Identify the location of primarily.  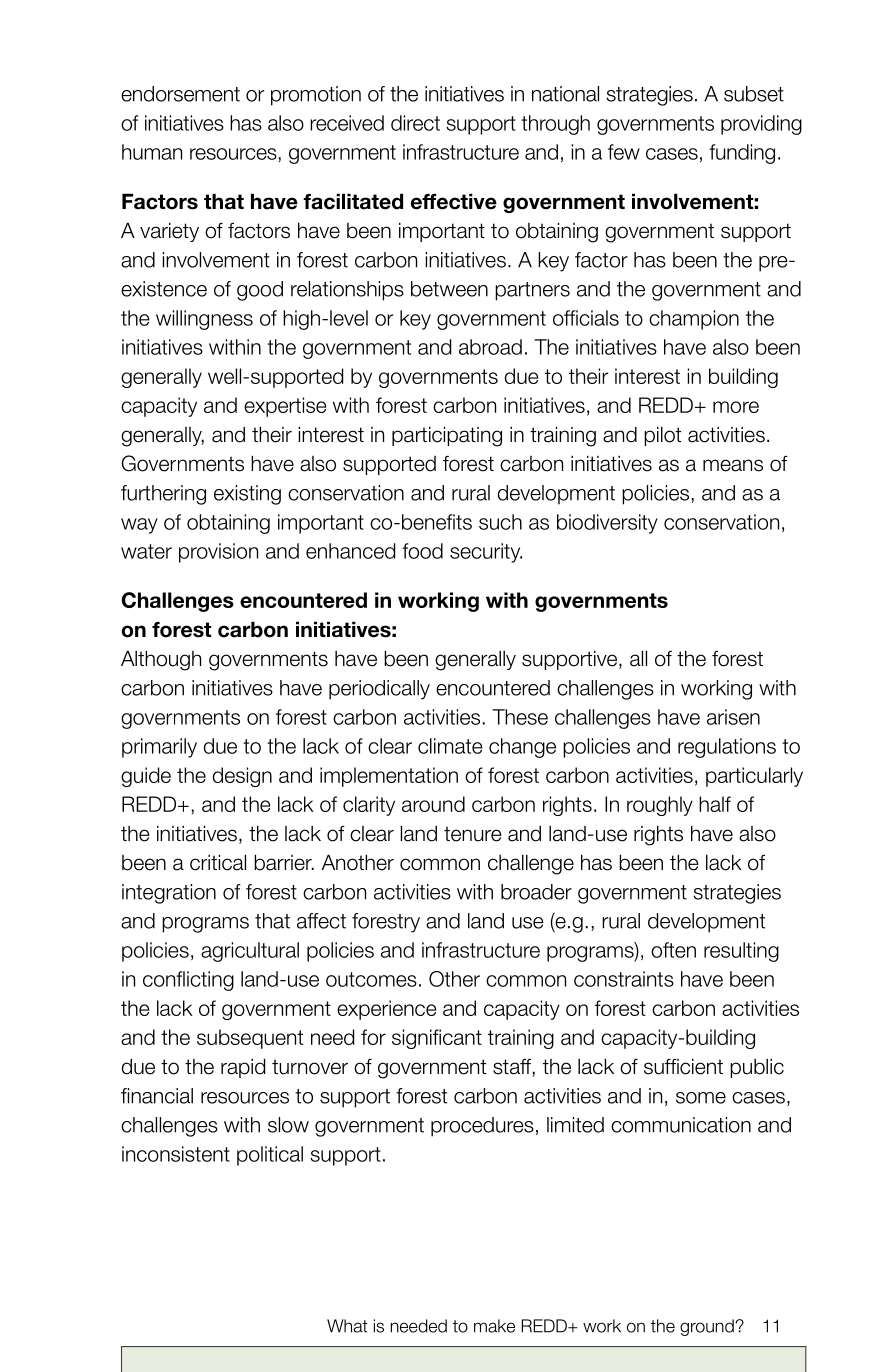
(159, 748).
